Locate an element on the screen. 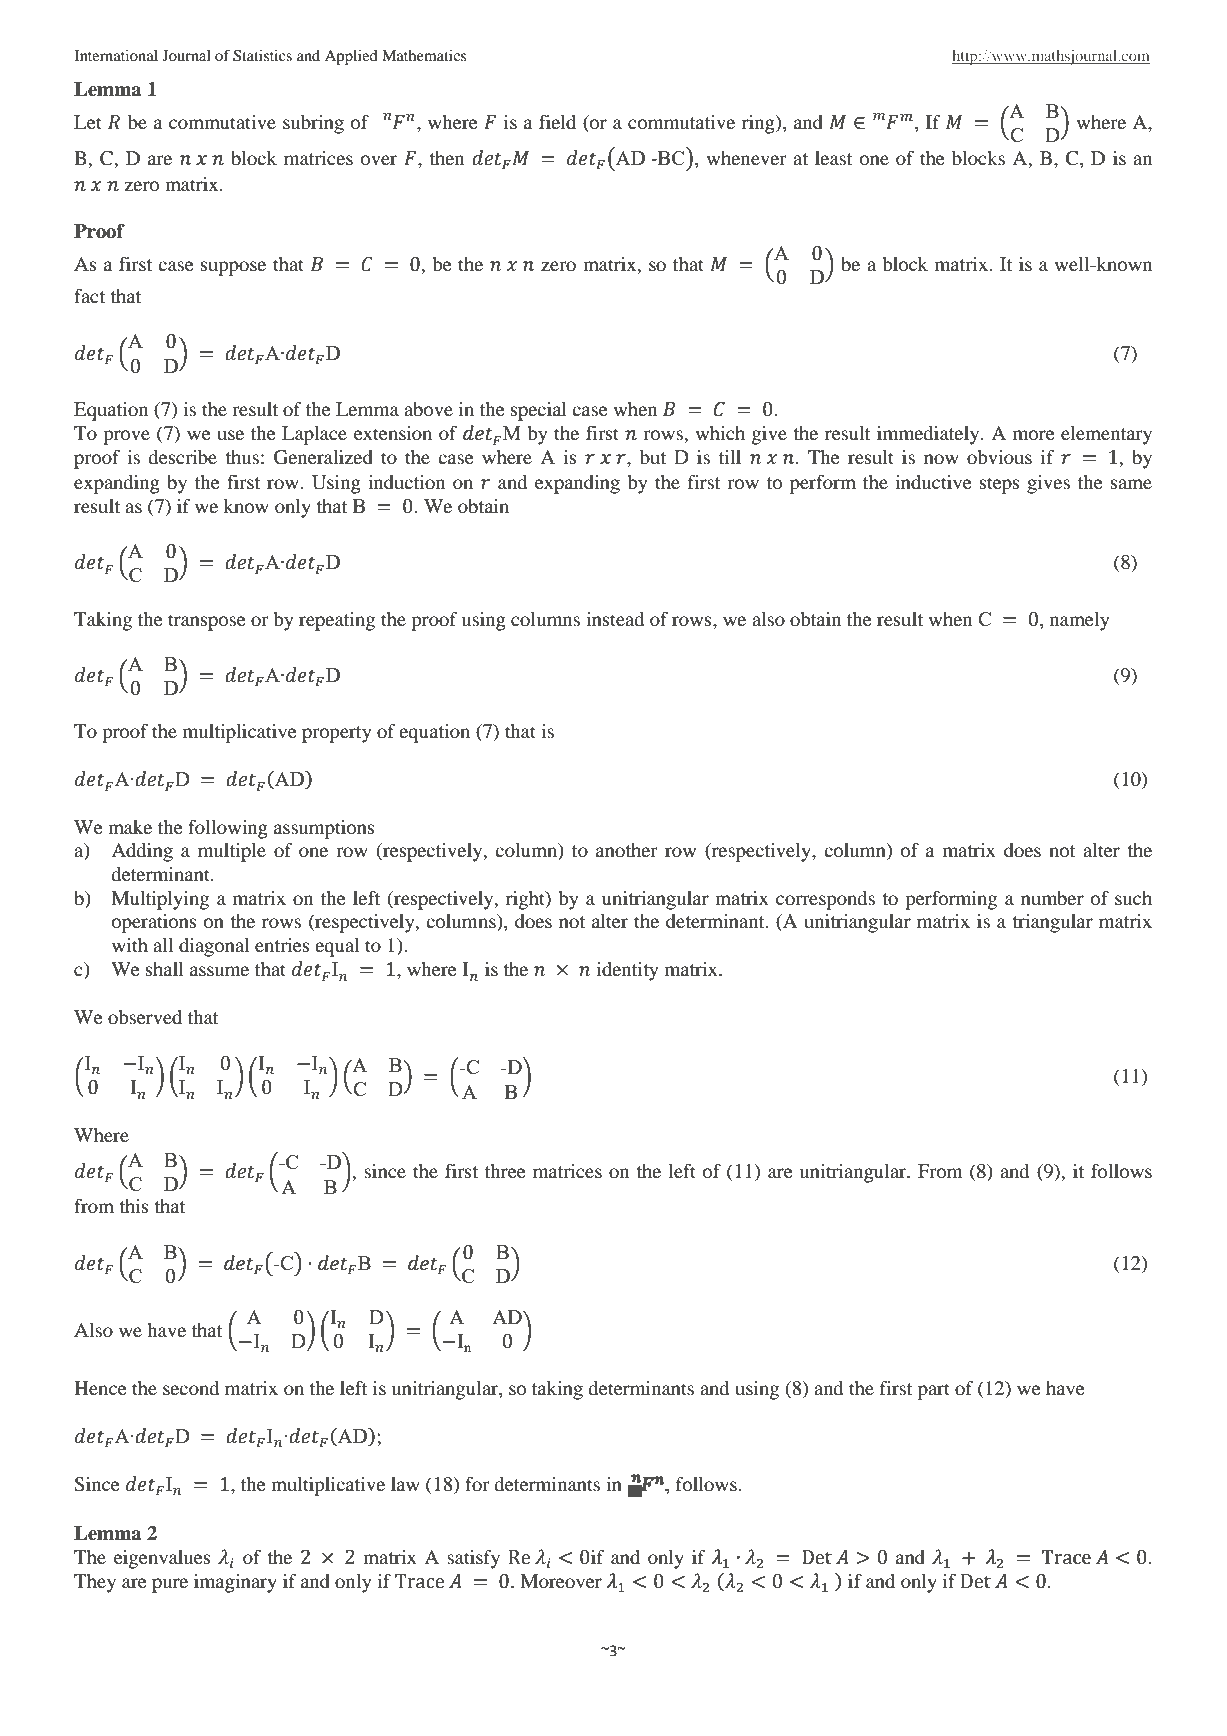 The height and width of the screenshot is (1736, 1227). field is located at coordinates (557, 122).
